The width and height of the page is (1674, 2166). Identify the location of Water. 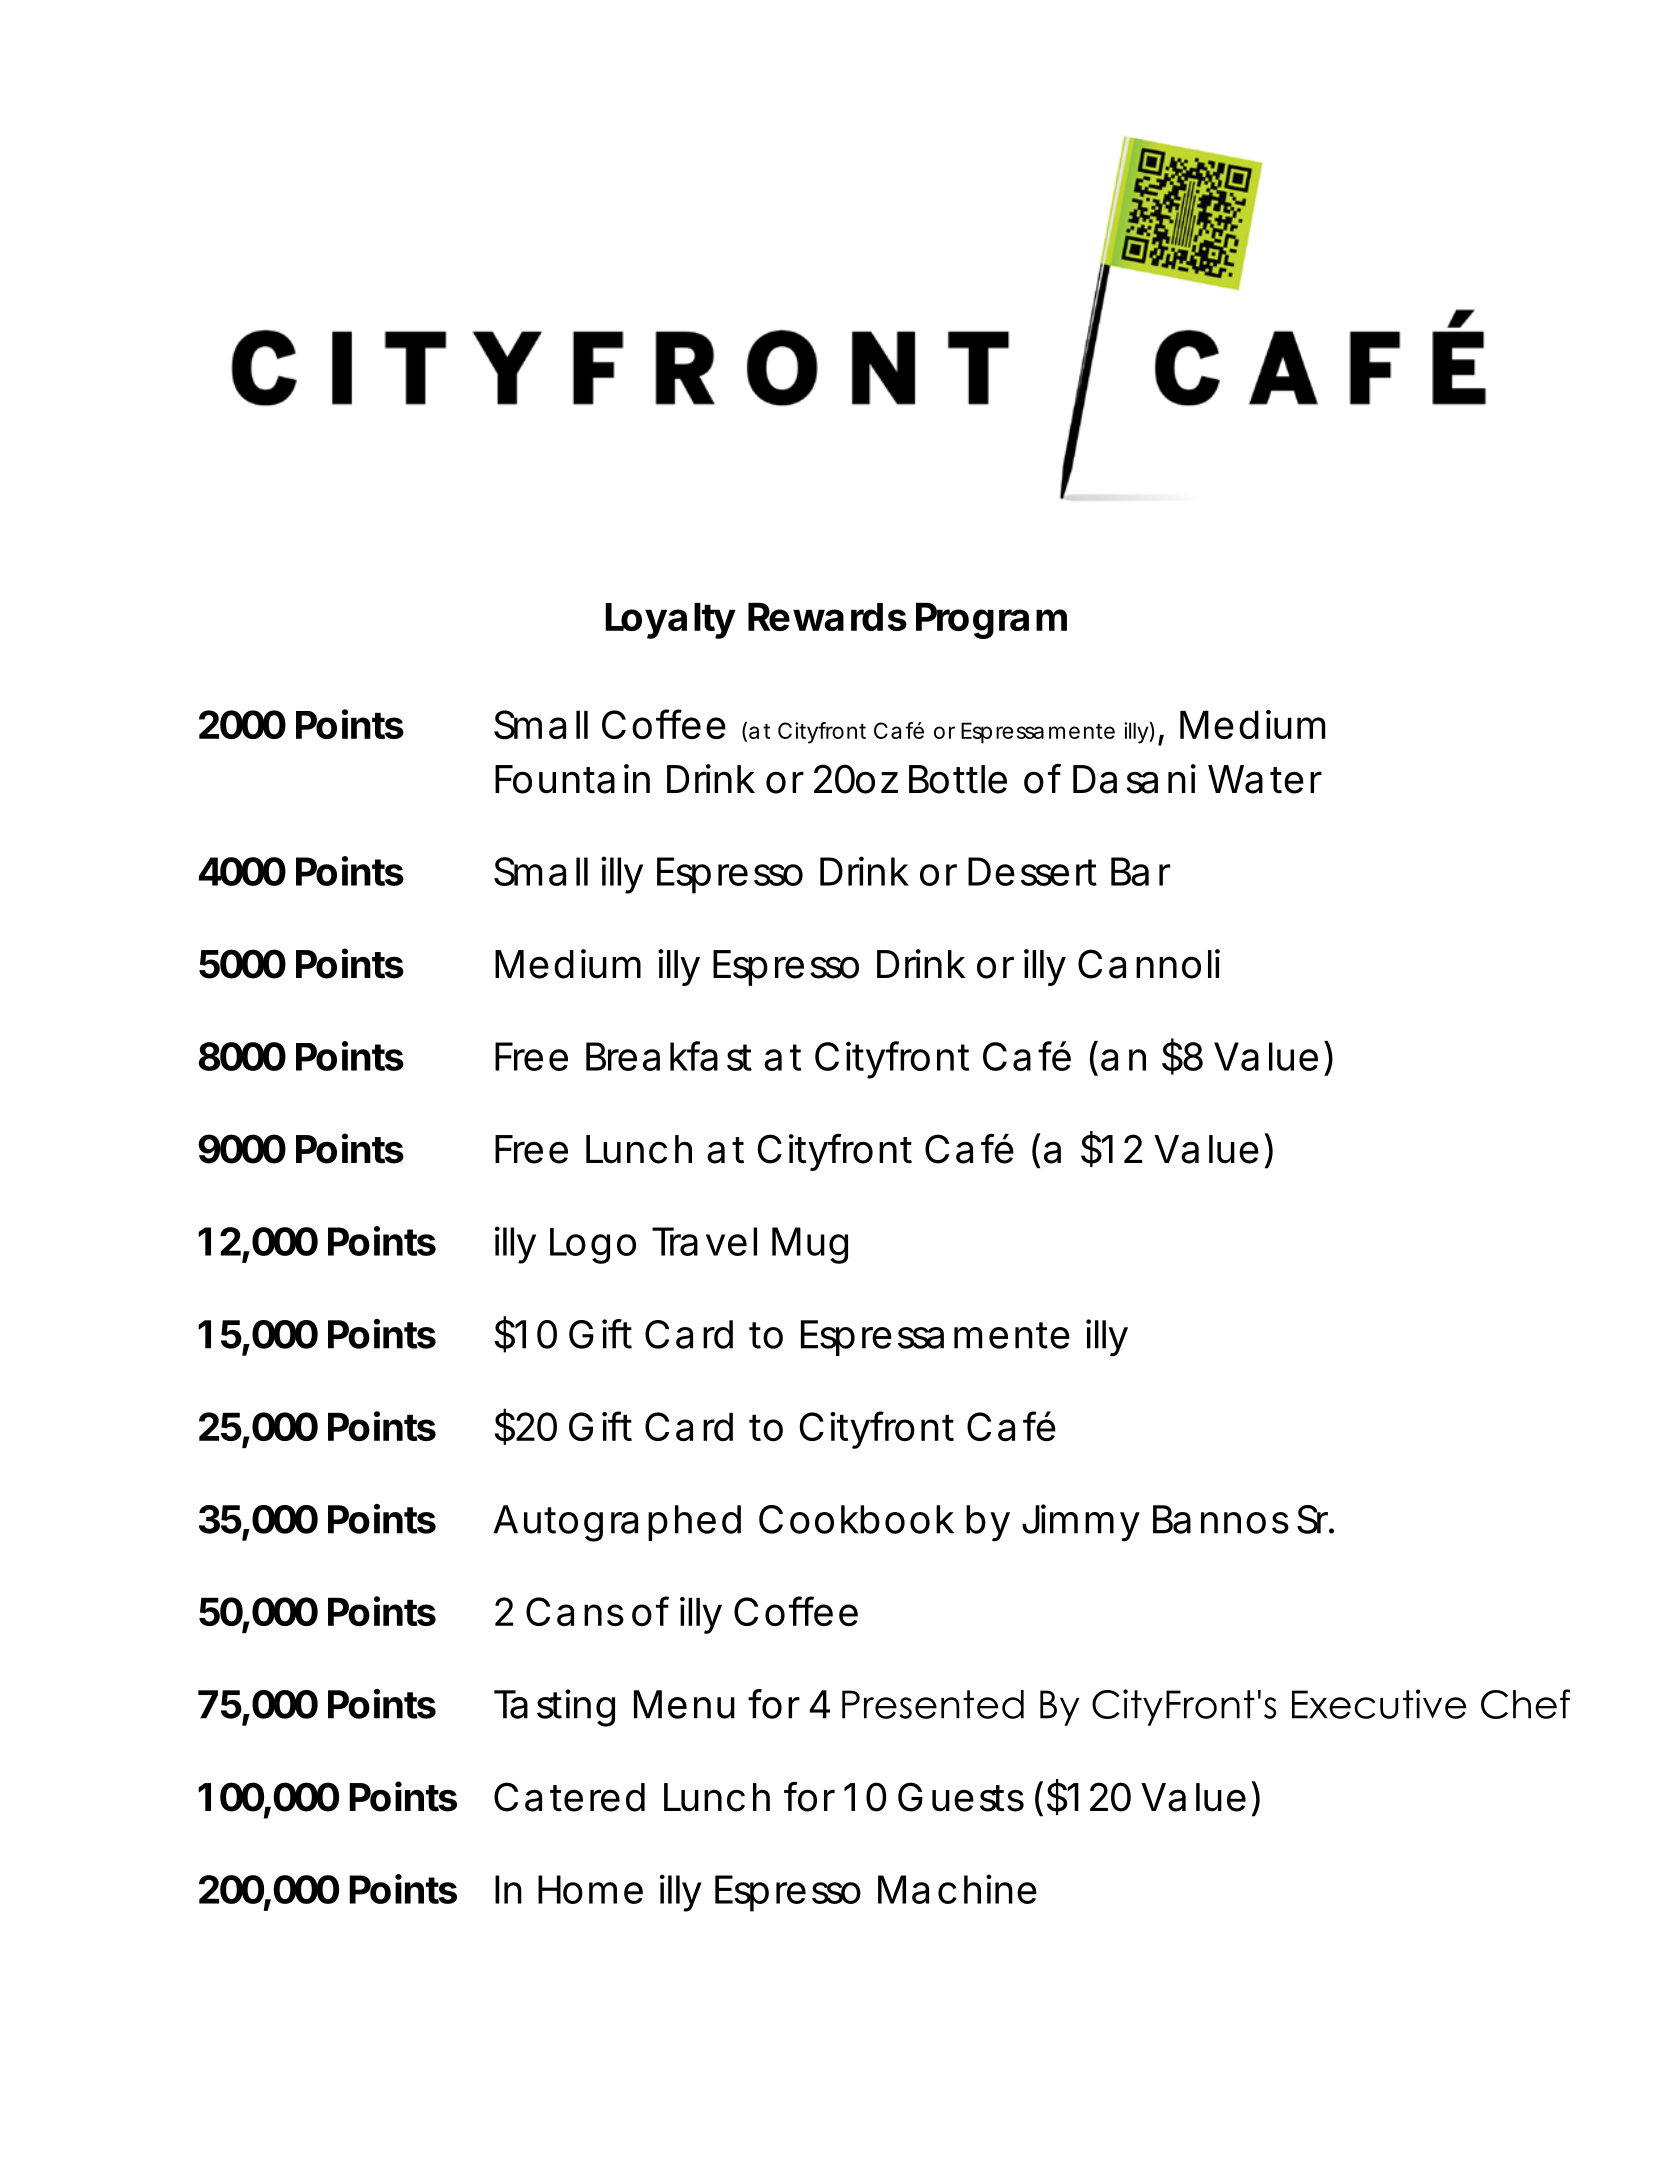
(1265, 779).
